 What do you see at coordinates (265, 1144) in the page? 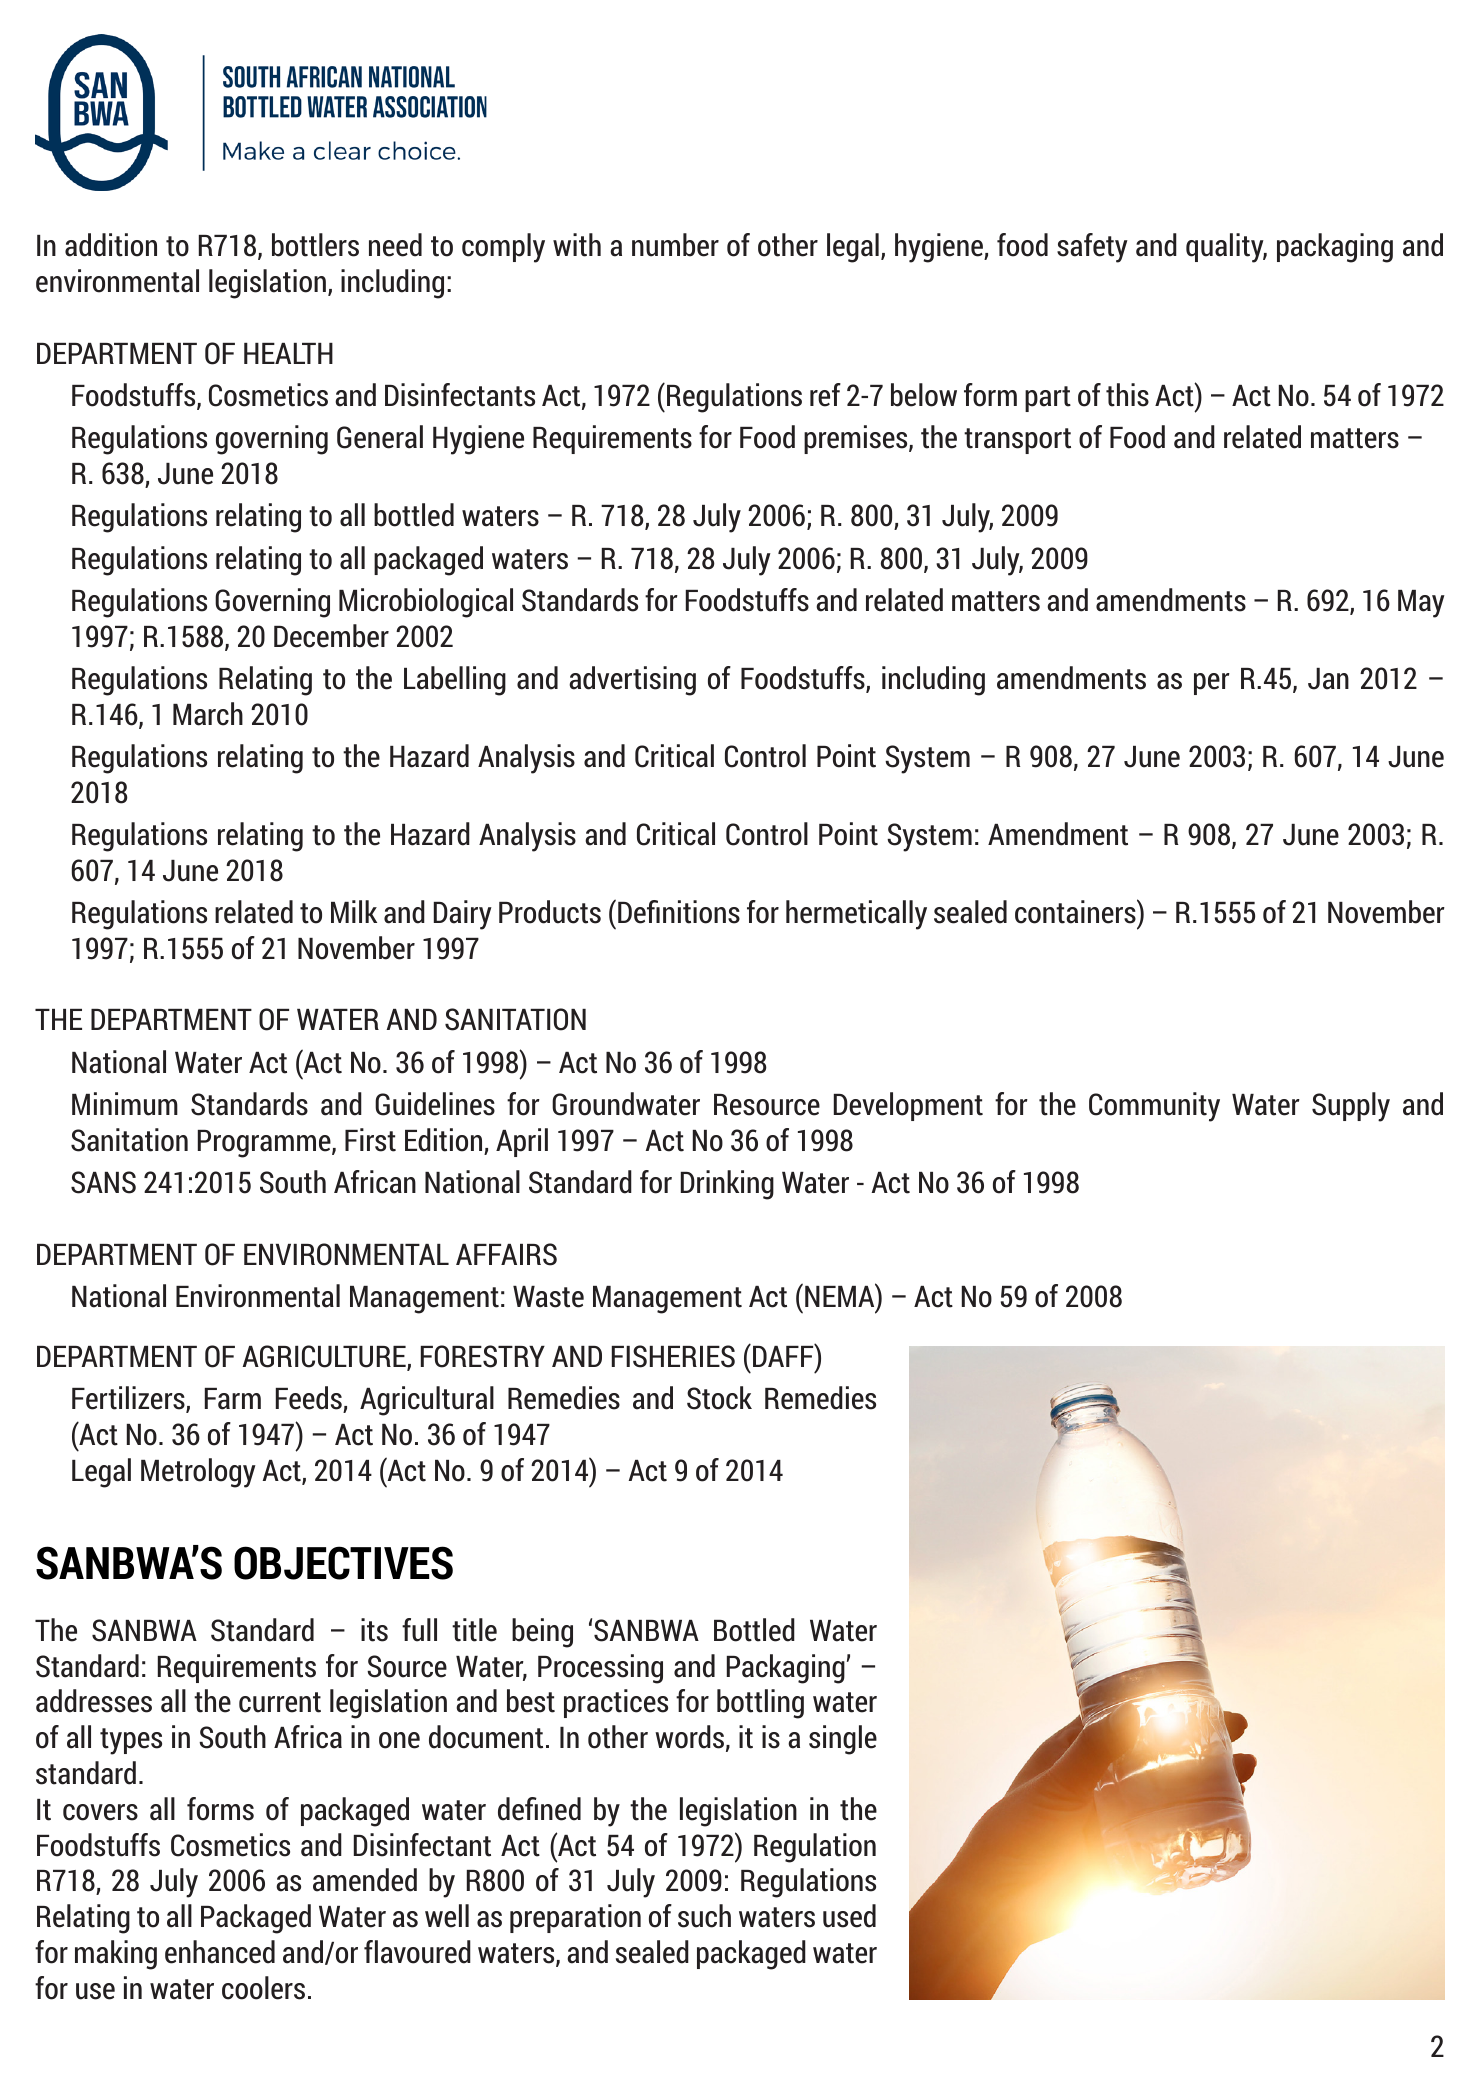
I see `Programme` at bounding box center [265, 1144].
